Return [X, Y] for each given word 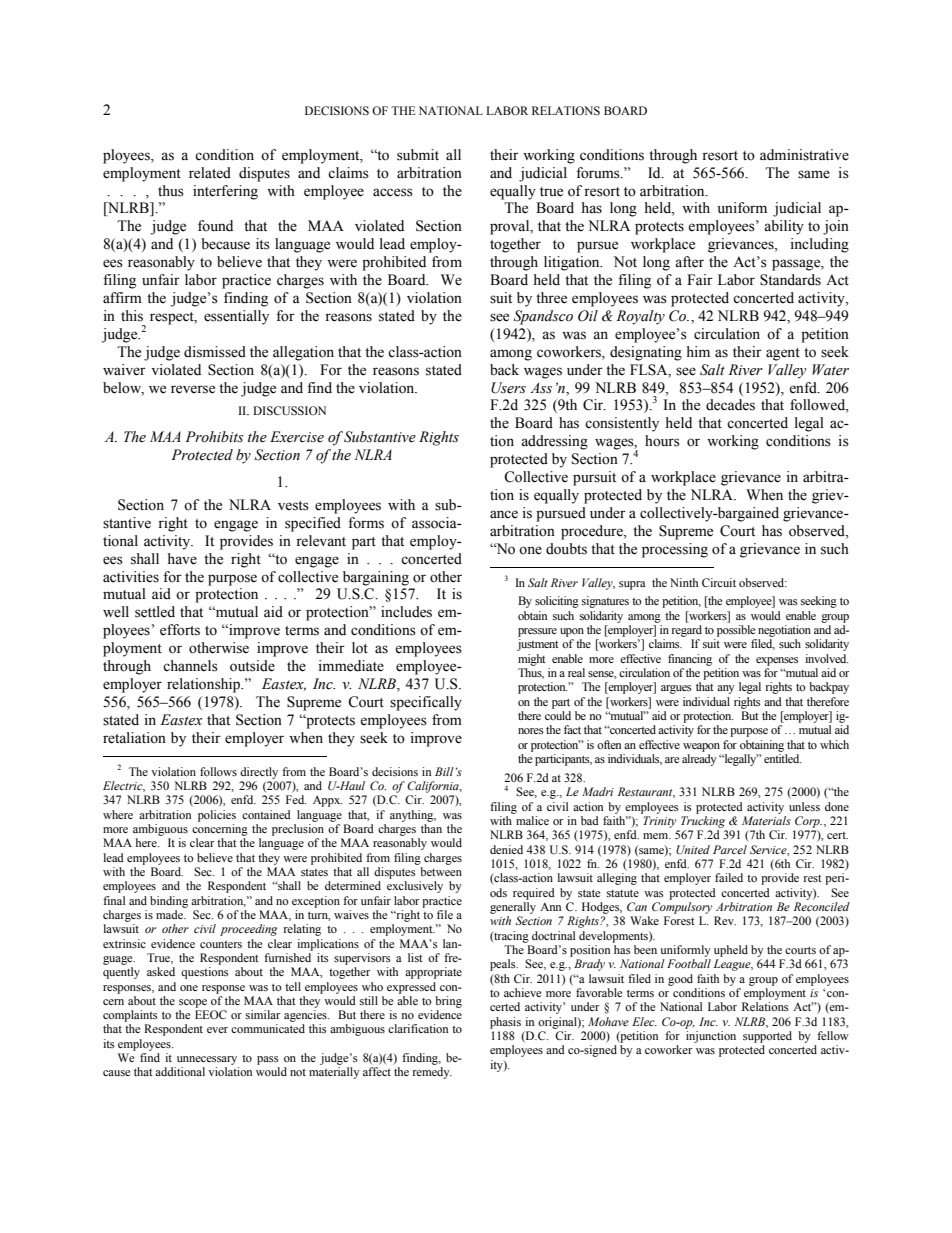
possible [736, 631]
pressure [537, 632]
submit [418, 155]
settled [155, 612]
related [210, 173]
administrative [804, 155]
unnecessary [207, 1060]
